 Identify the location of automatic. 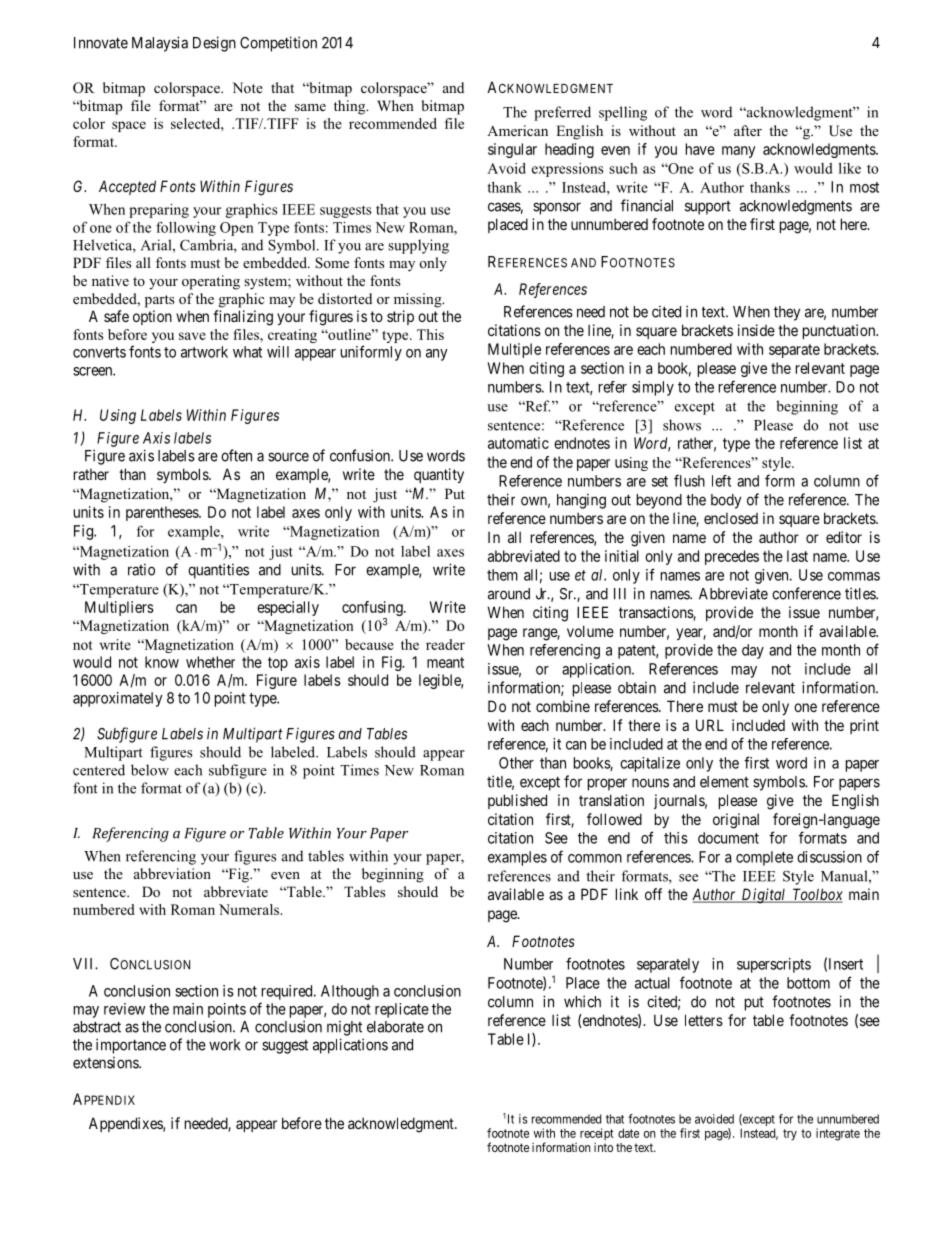
(518, 443).
